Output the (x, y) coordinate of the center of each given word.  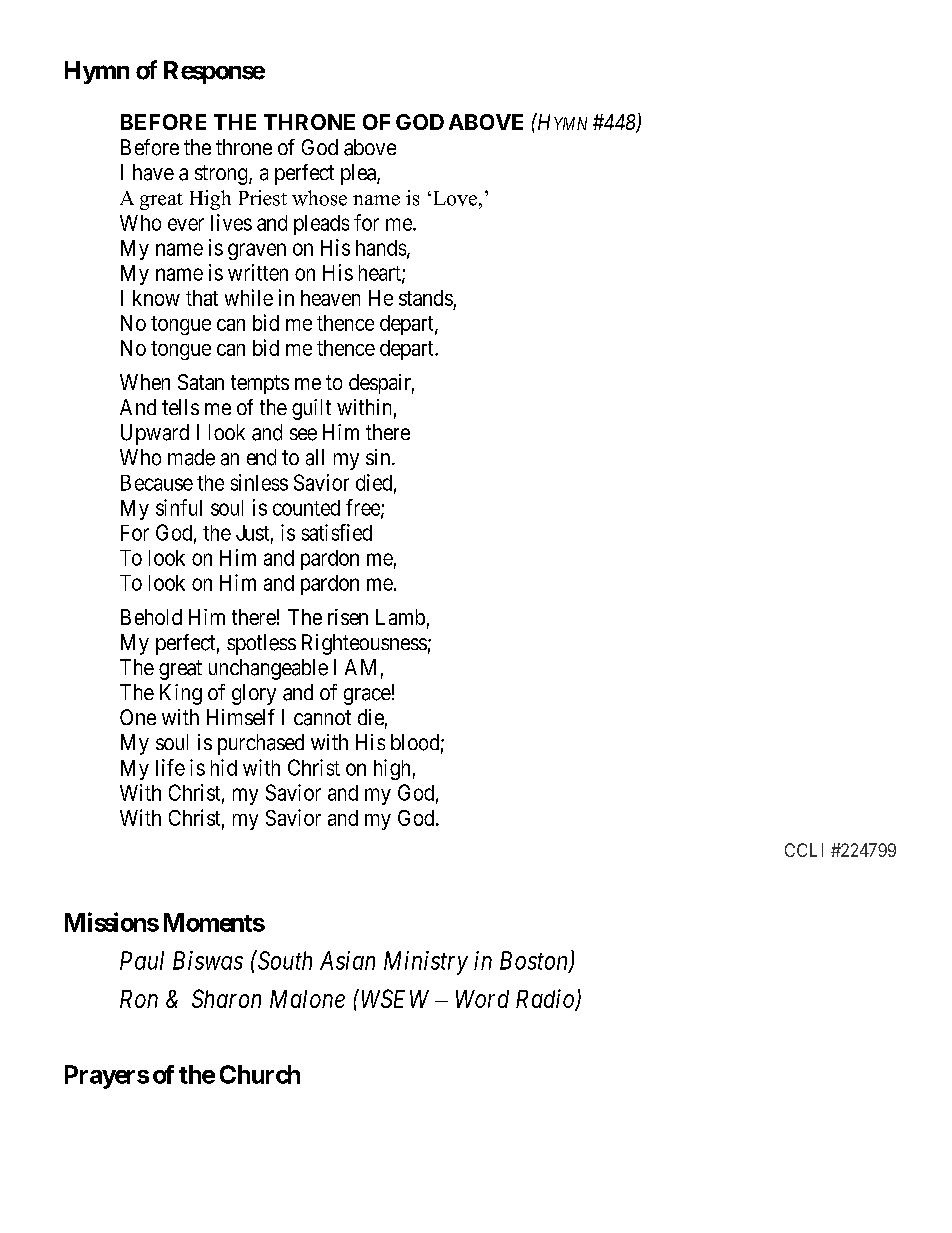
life (170, 767)
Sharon (226, 998)
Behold (151, 617)
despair (381, 384)
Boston (535, 961)
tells (180, 407)
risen (348, 617)
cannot (322, 718)
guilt (311, 409)
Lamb (400, 617)
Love (455, 198)
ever (186, 224)
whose (319, 198)
